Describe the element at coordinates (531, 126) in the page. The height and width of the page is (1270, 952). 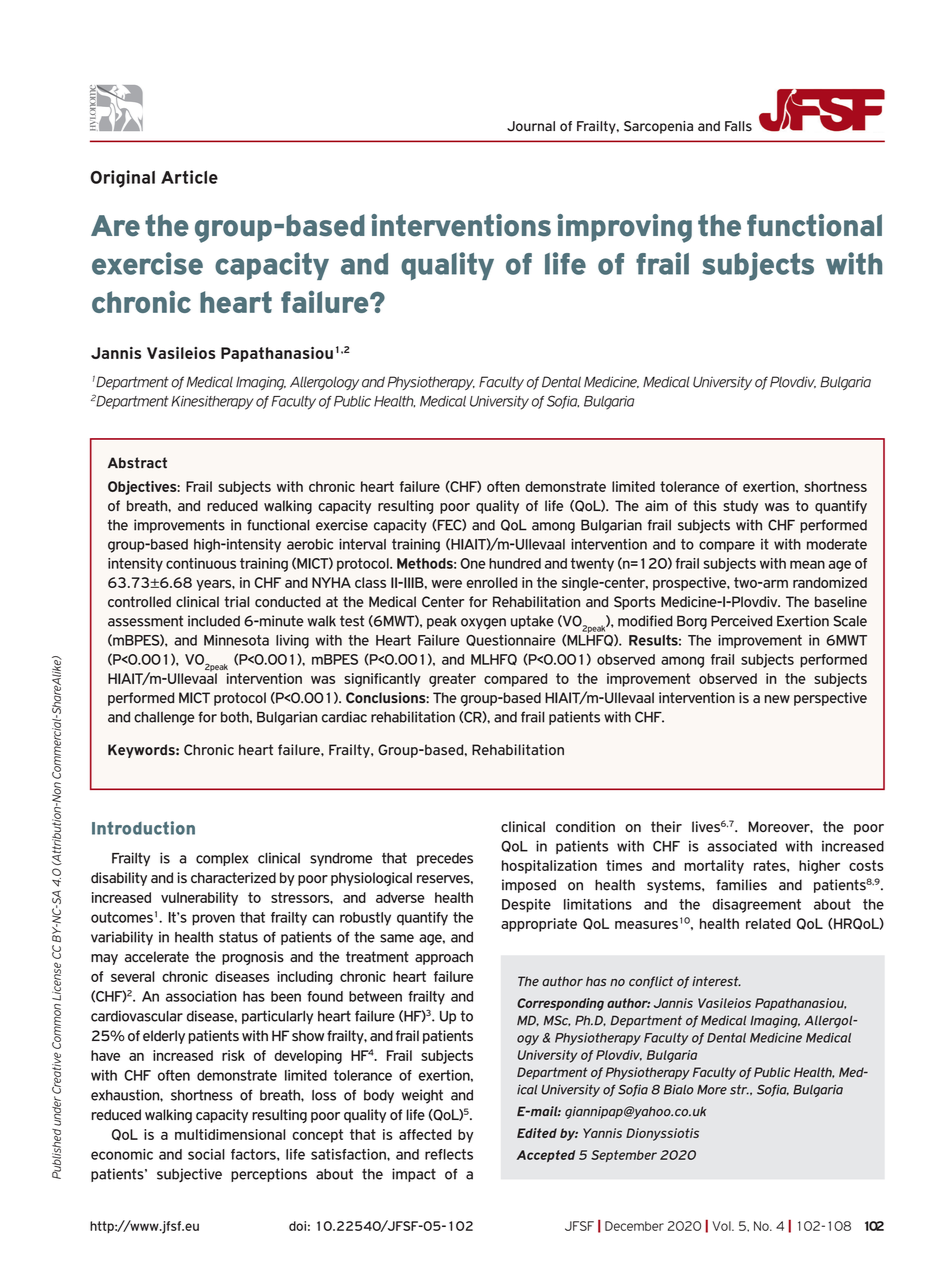
I see `Journal` at that location.
